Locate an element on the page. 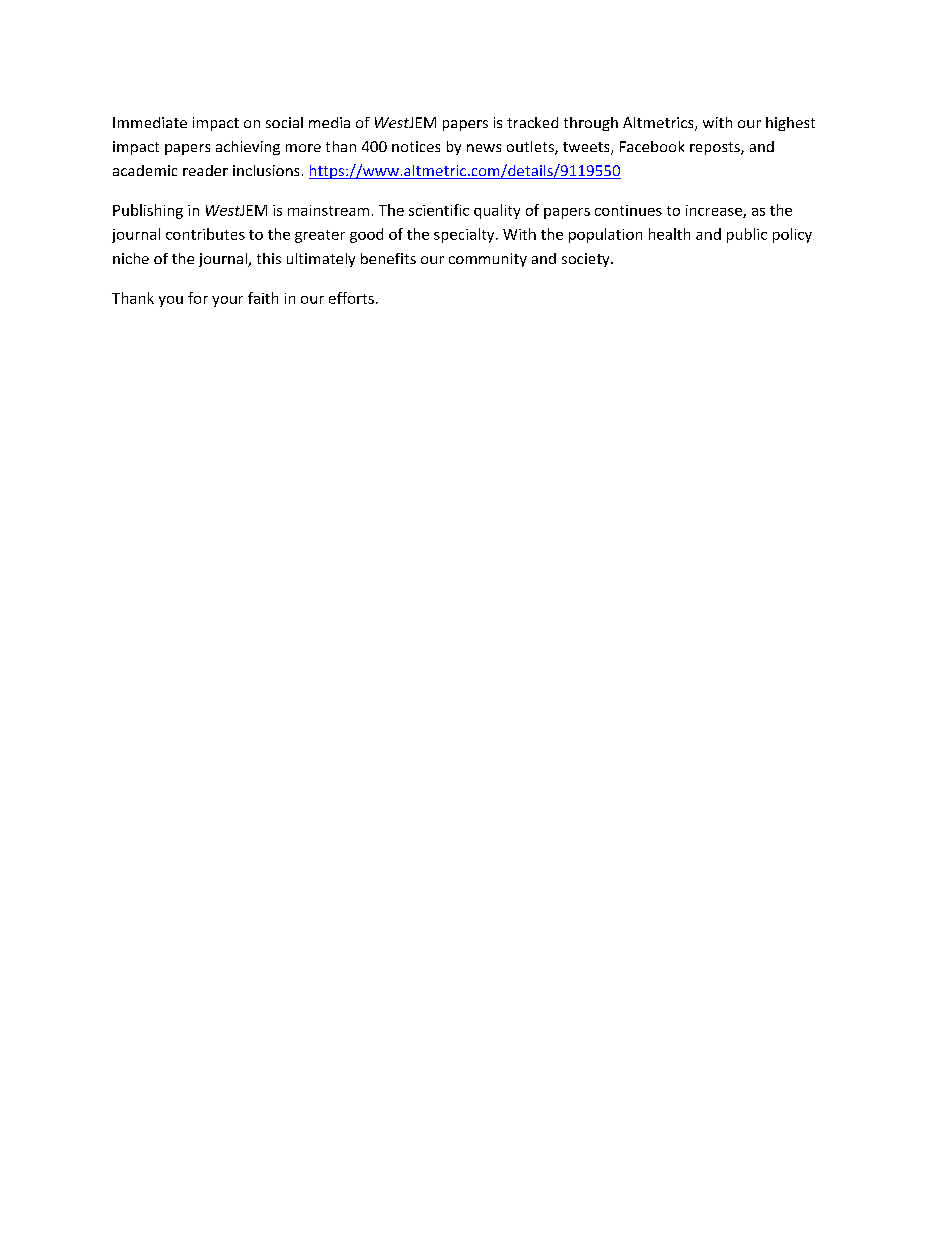  public is located at coordinates (747, 235).
